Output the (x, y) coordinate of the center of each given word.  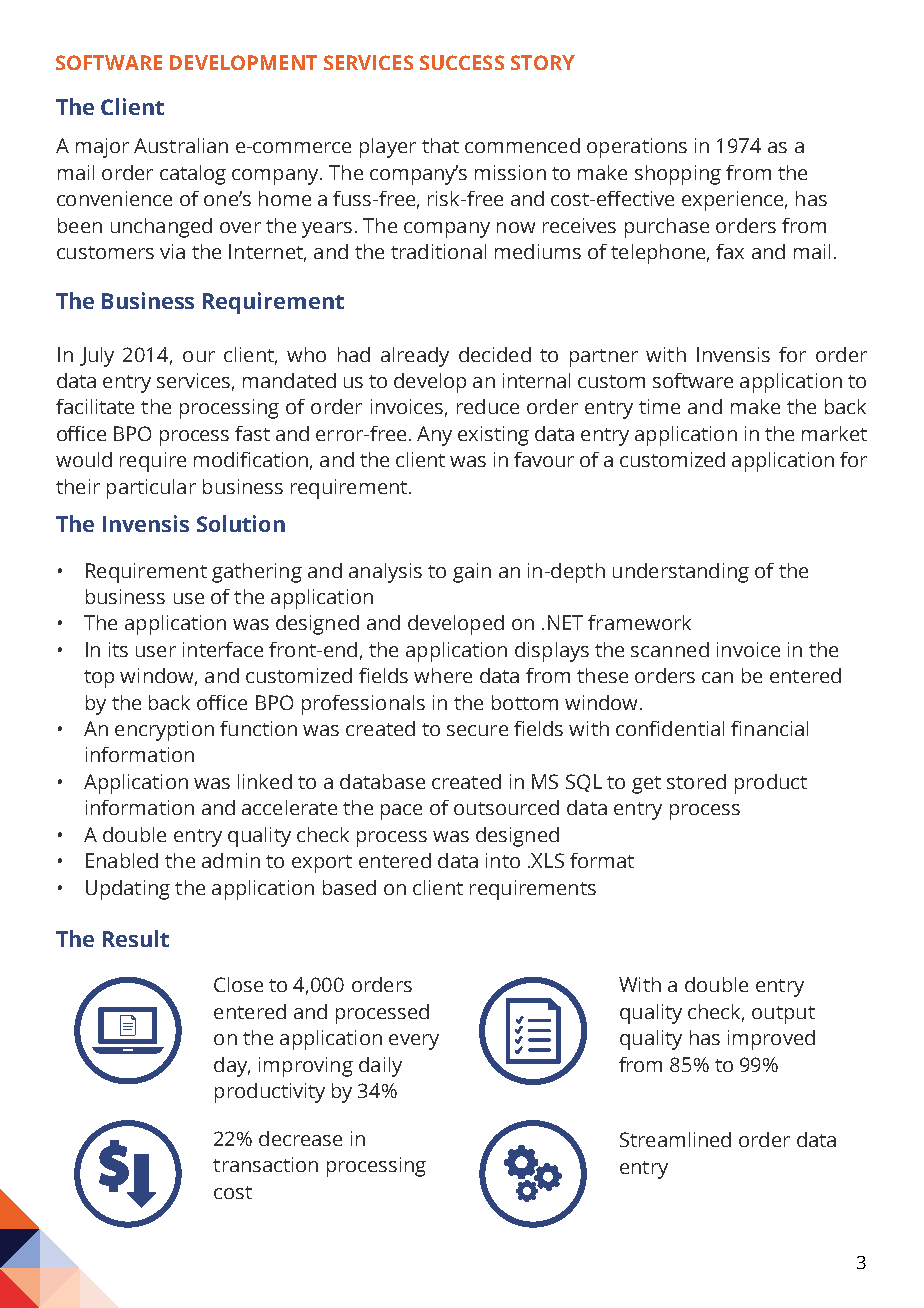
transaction (265, 1164)
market (834, 433)
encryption (164, 731)
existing (493, 436)
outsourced (506, 807)
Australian (181, 145)
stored (696, 781)
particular (151, 489)
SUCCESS (462, 62)
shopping (678, 175)
